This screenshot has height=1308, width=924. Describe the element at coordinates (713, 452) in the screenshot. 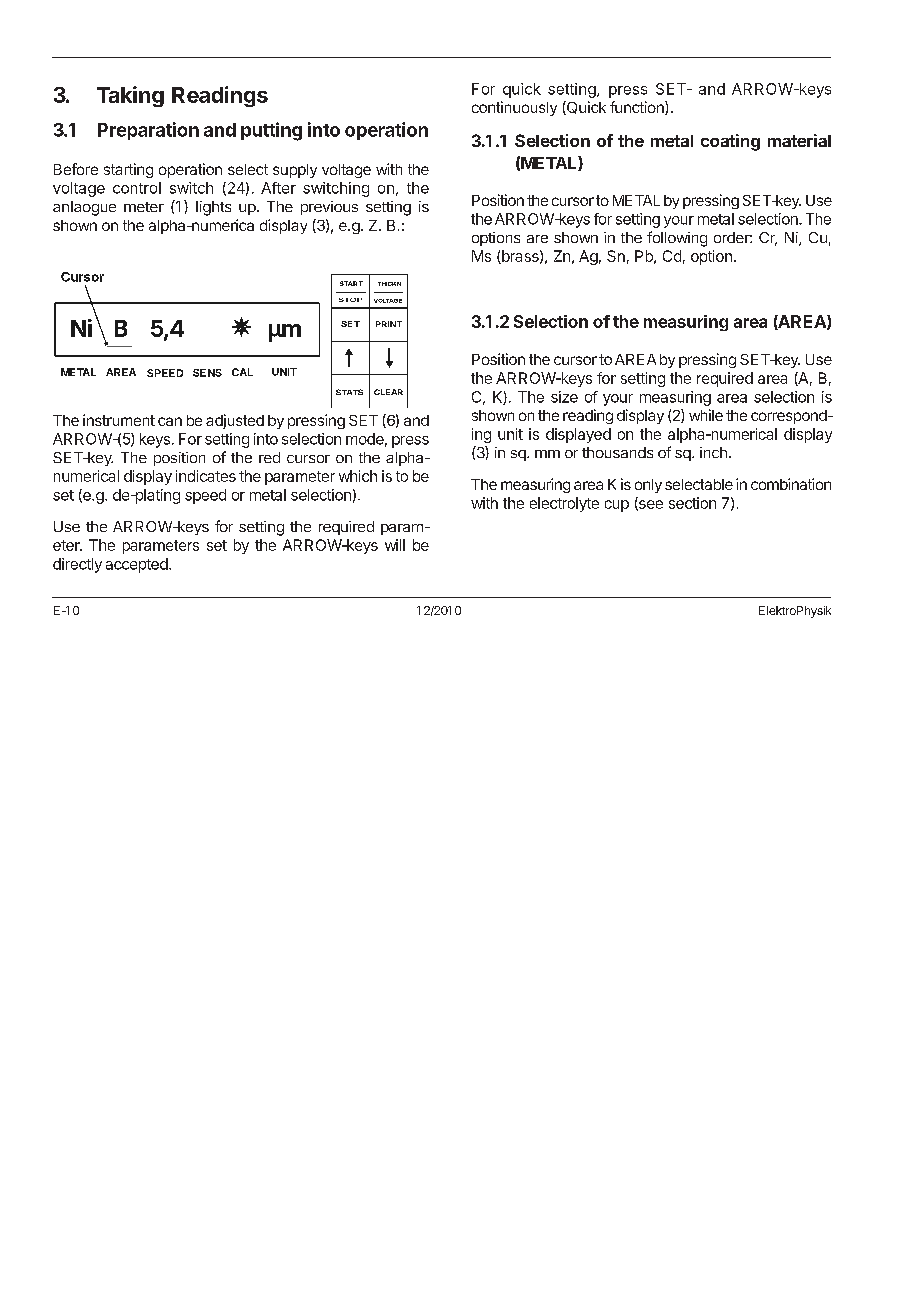

I see `inch` at that location.
